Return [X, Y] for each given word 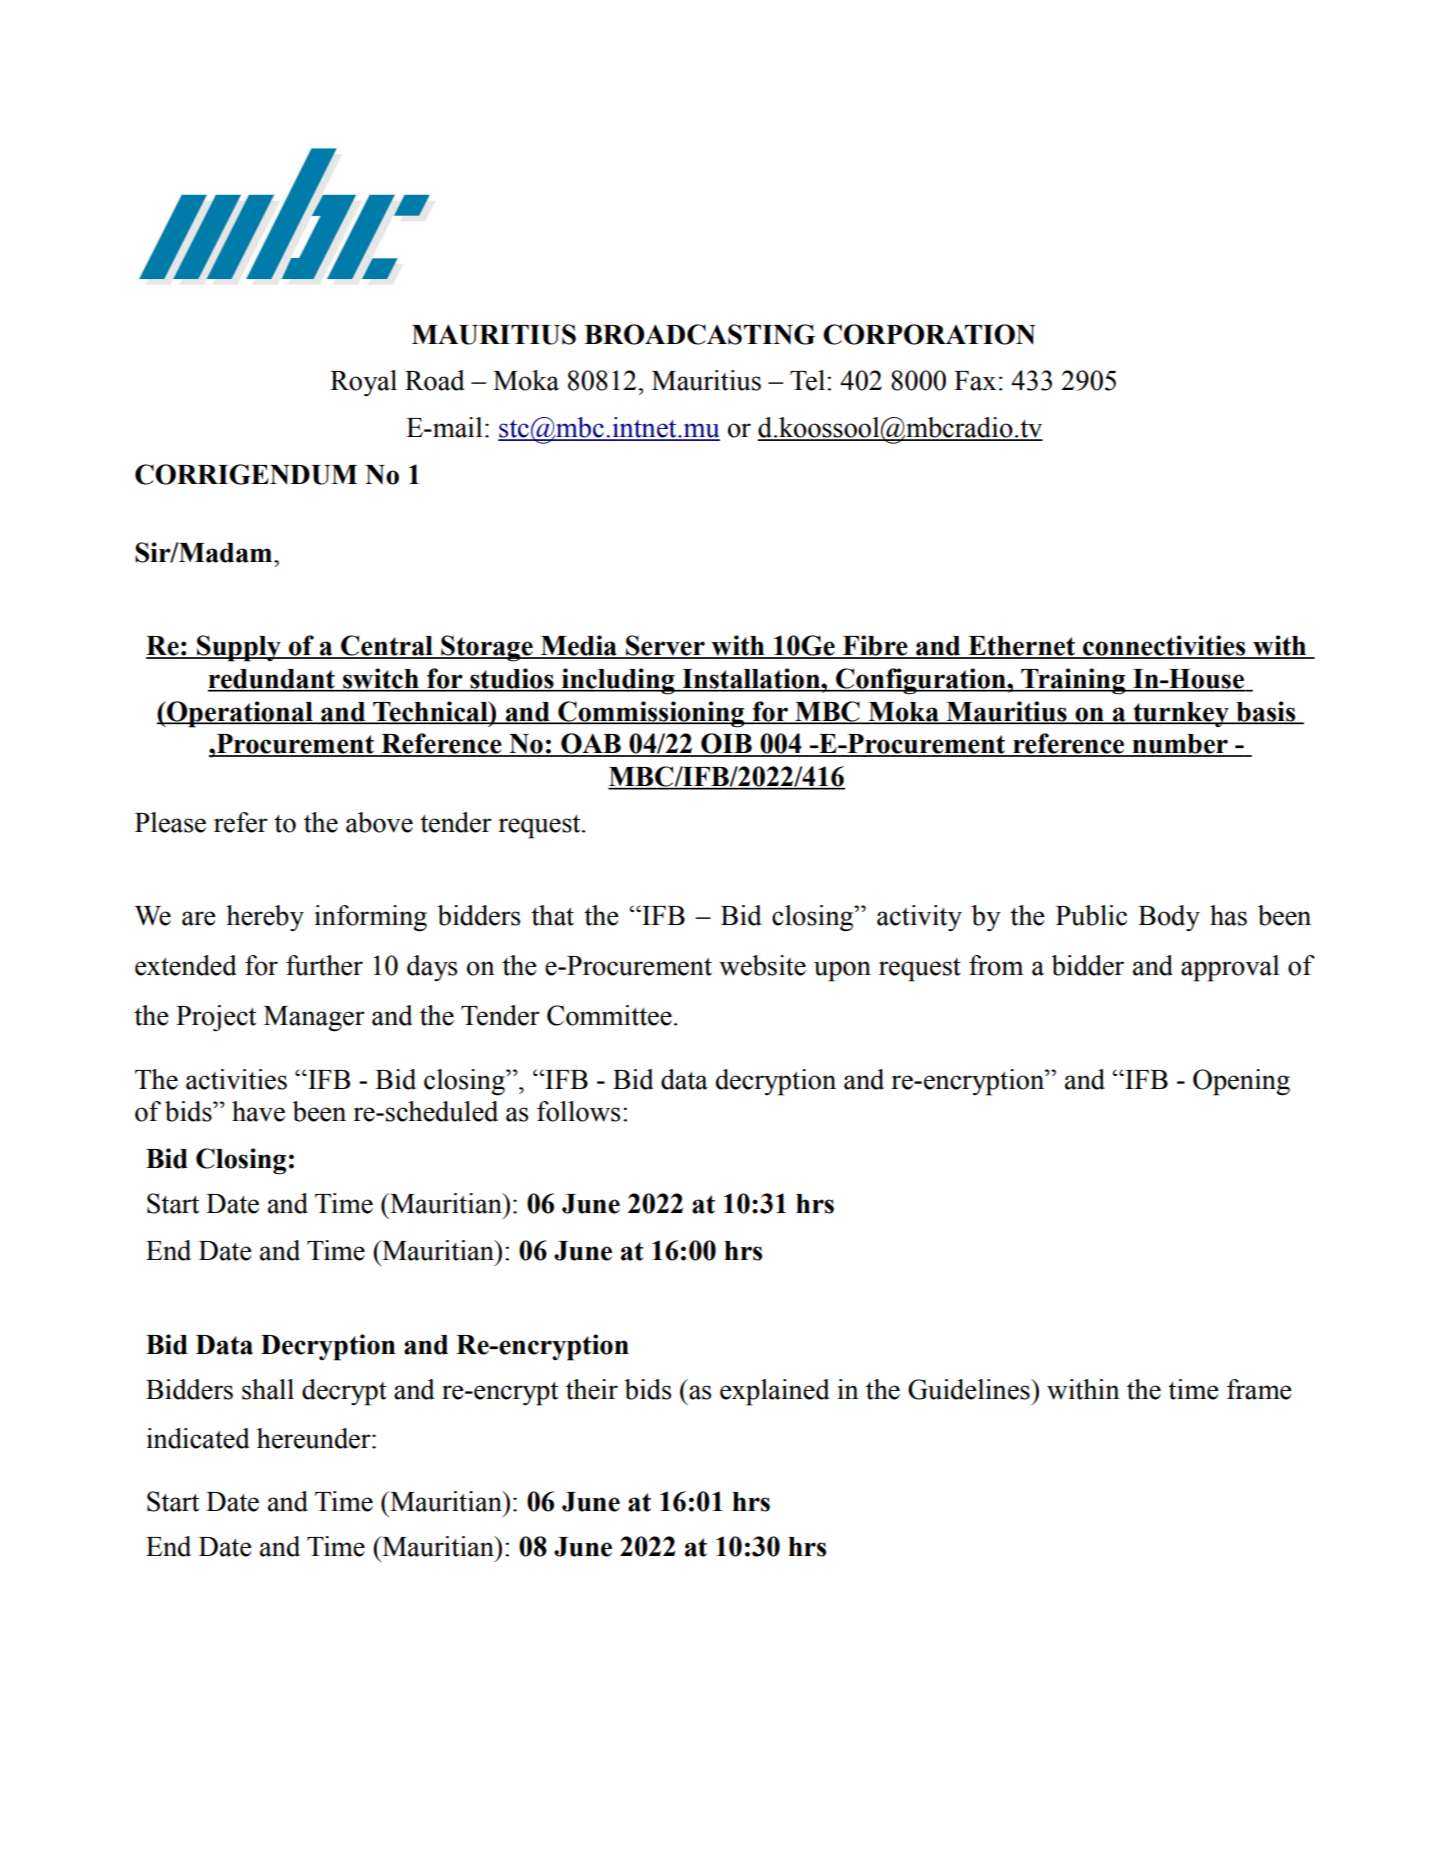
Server [665, 646]
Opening [1241, 1082]
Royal [363, 383]
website [762, 965]
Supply [239, 648]
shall [268, 1389]
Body [1169, 918]
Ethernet [1021, 647]
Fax [975, 381]
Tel [807, 380]
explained [774, 1392]
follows [578, 1111]
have [258, 1111]
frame [1259, 1389]
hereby [265, 918]
